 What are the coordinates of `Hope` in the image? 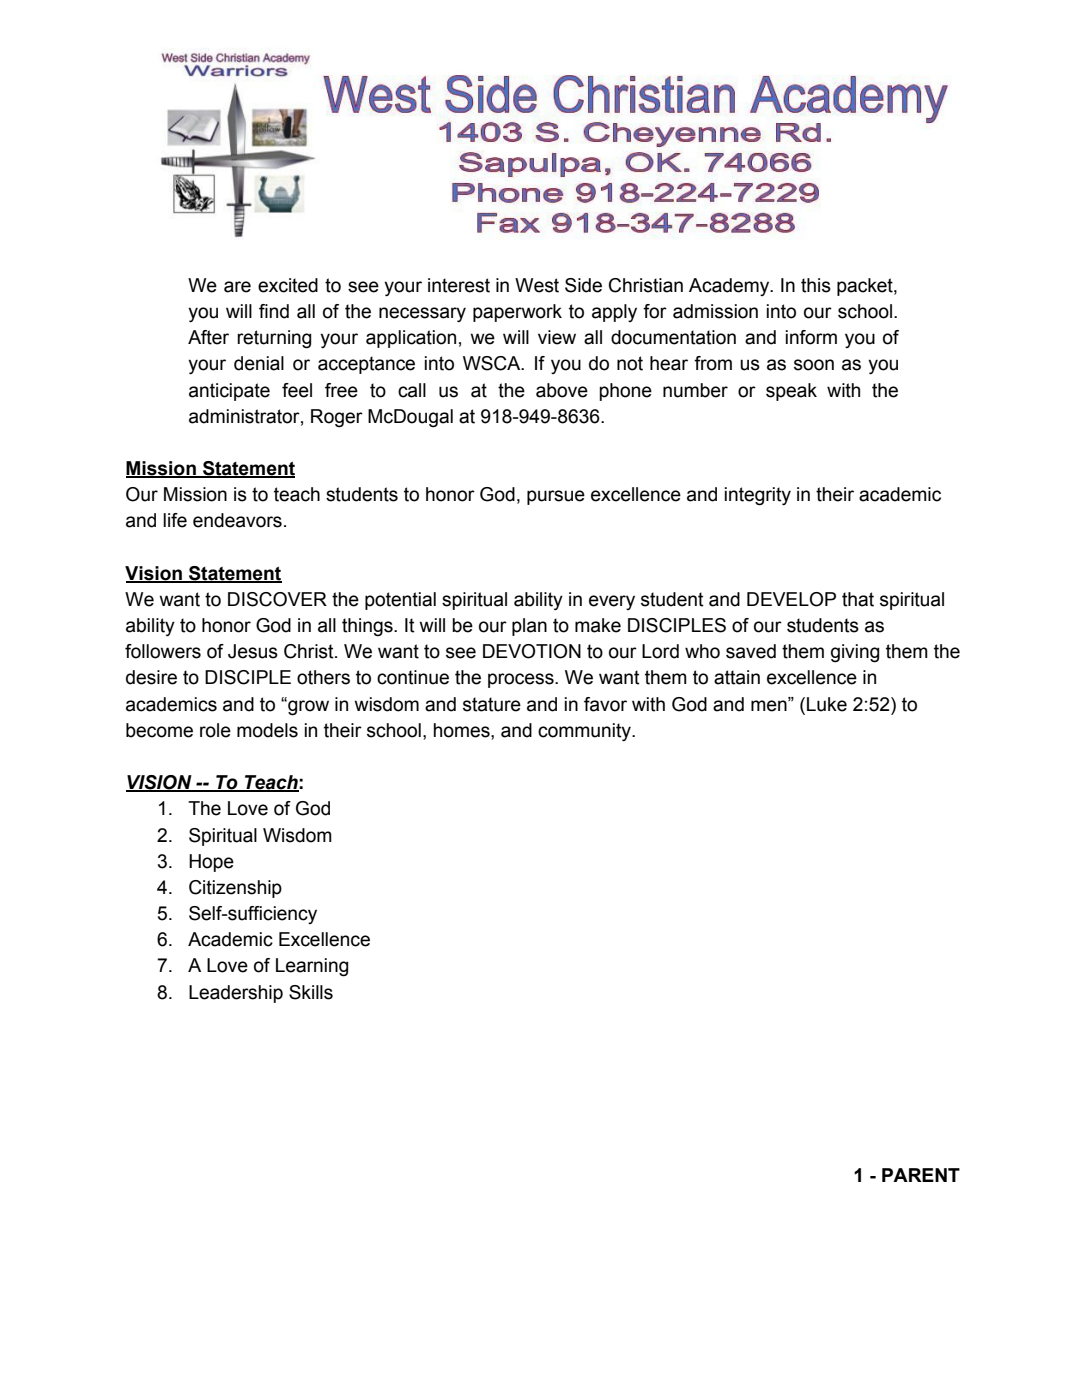 It's located at (211, 863).
